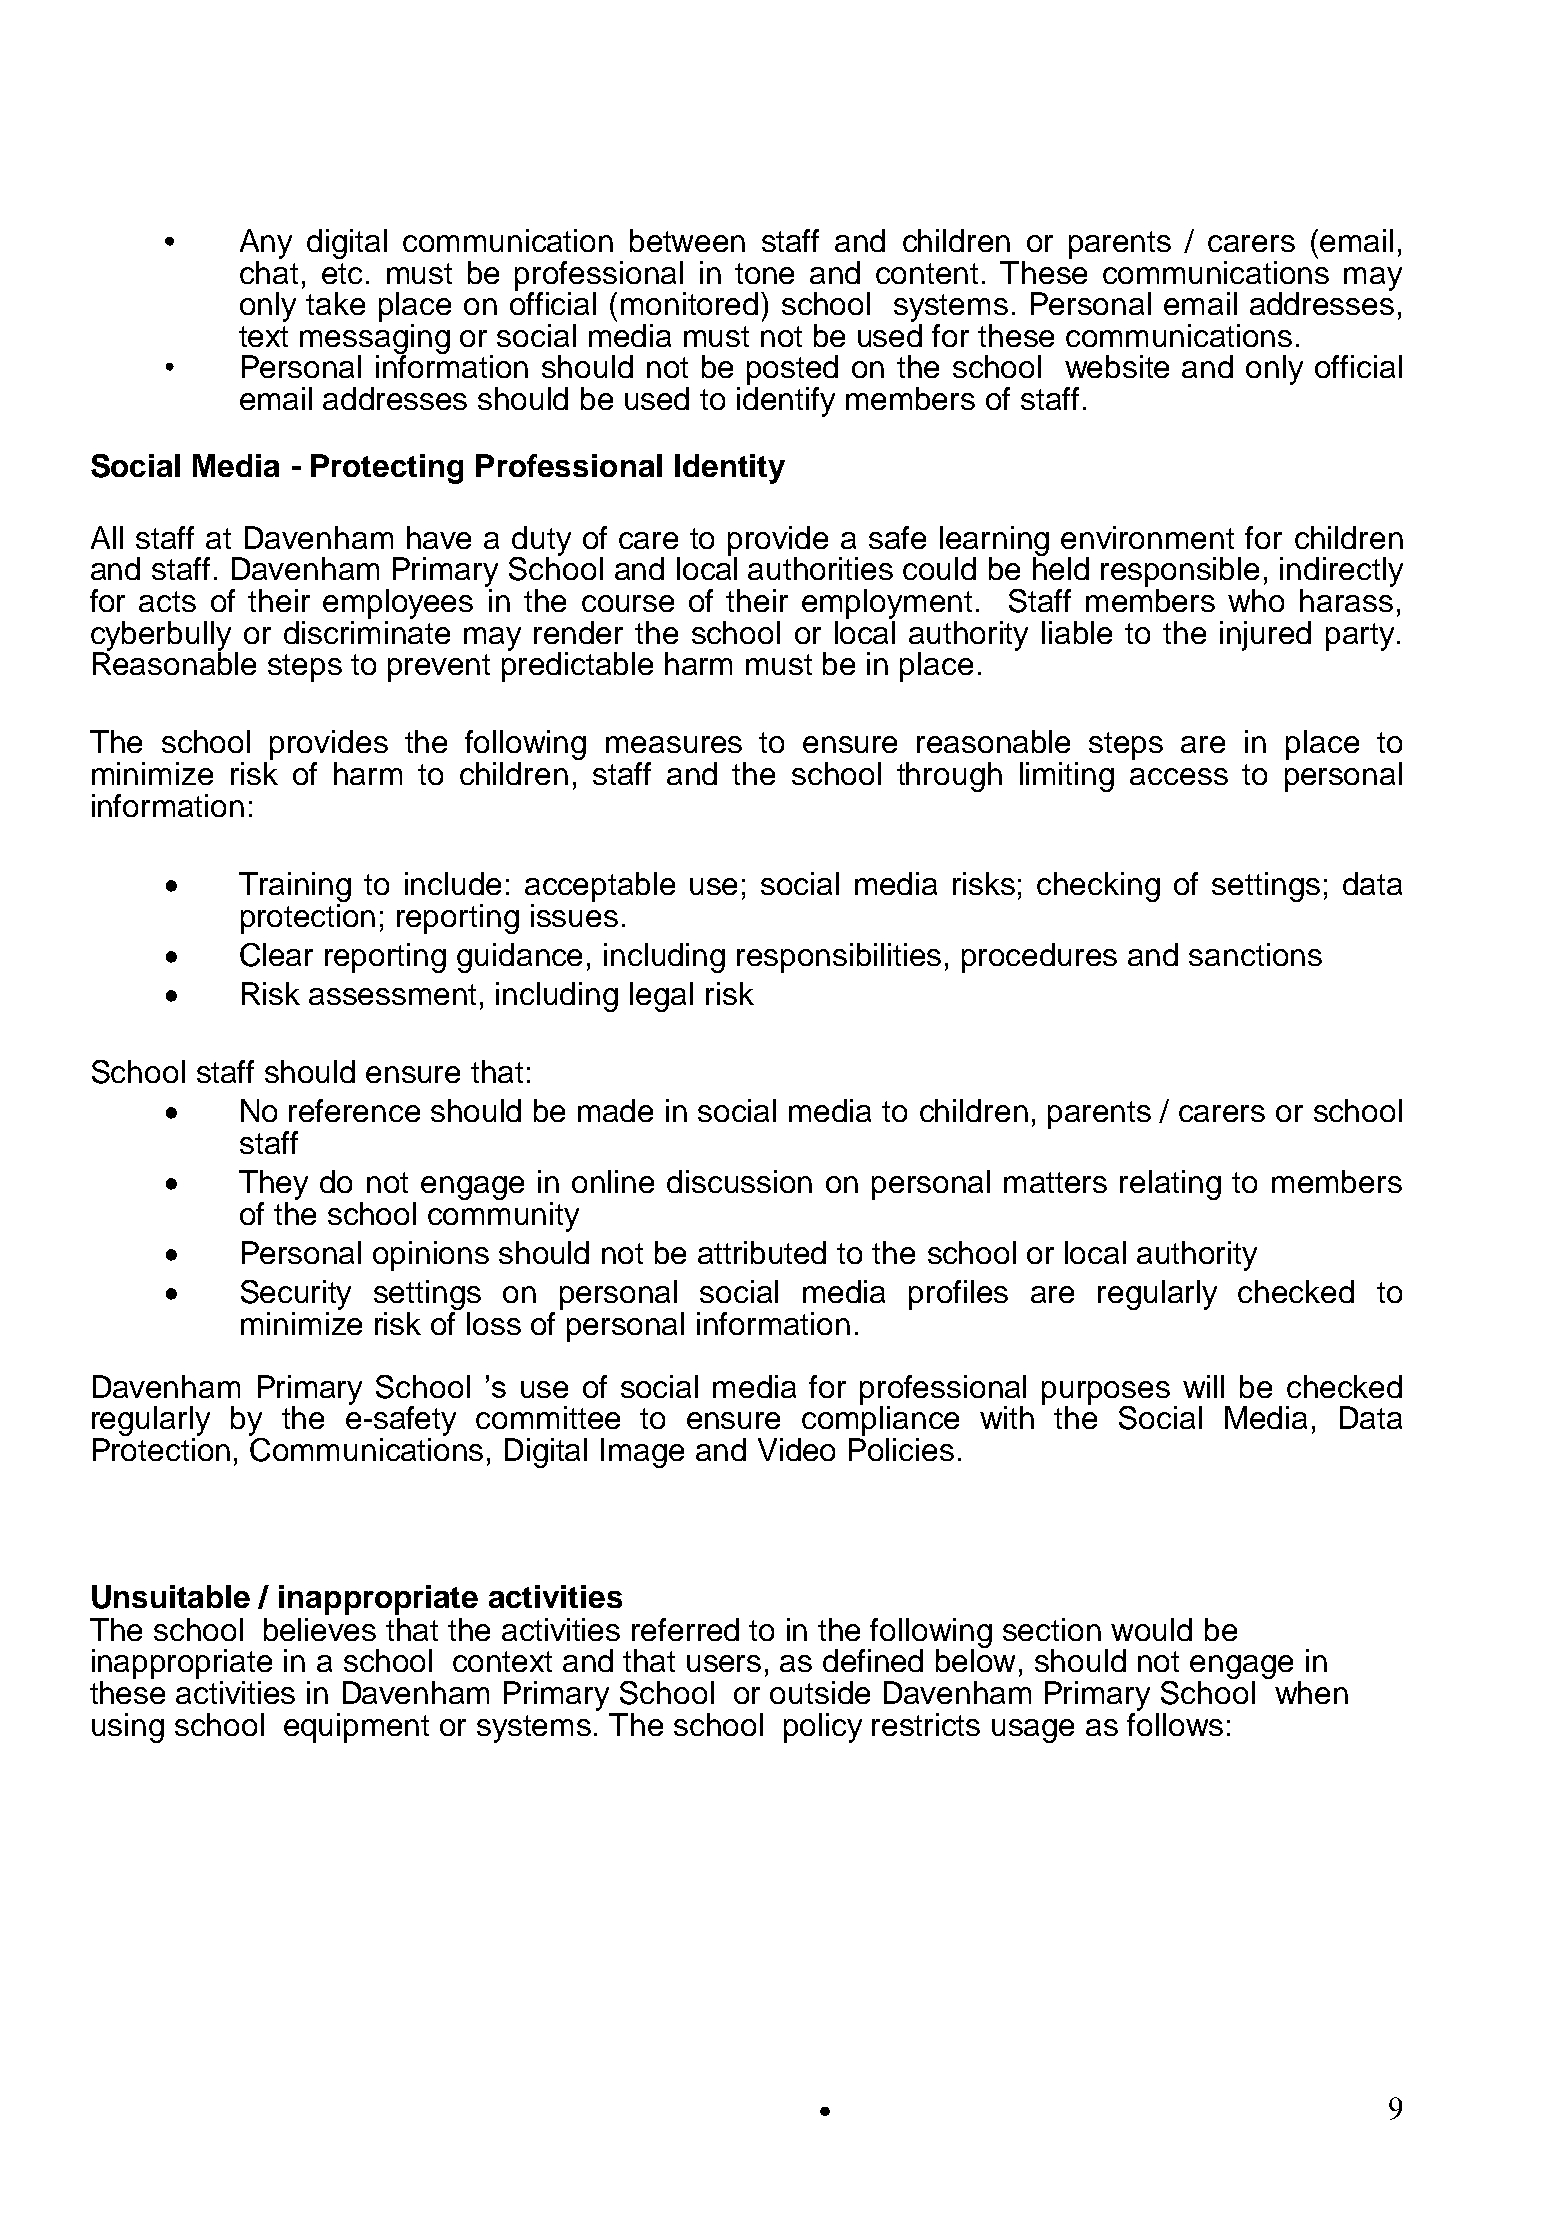 The image size is (1568, 2218). What do you see at coordinates (354, 1110) in the screenshot?
I see `reference` at bounding box center [354, 1110].
